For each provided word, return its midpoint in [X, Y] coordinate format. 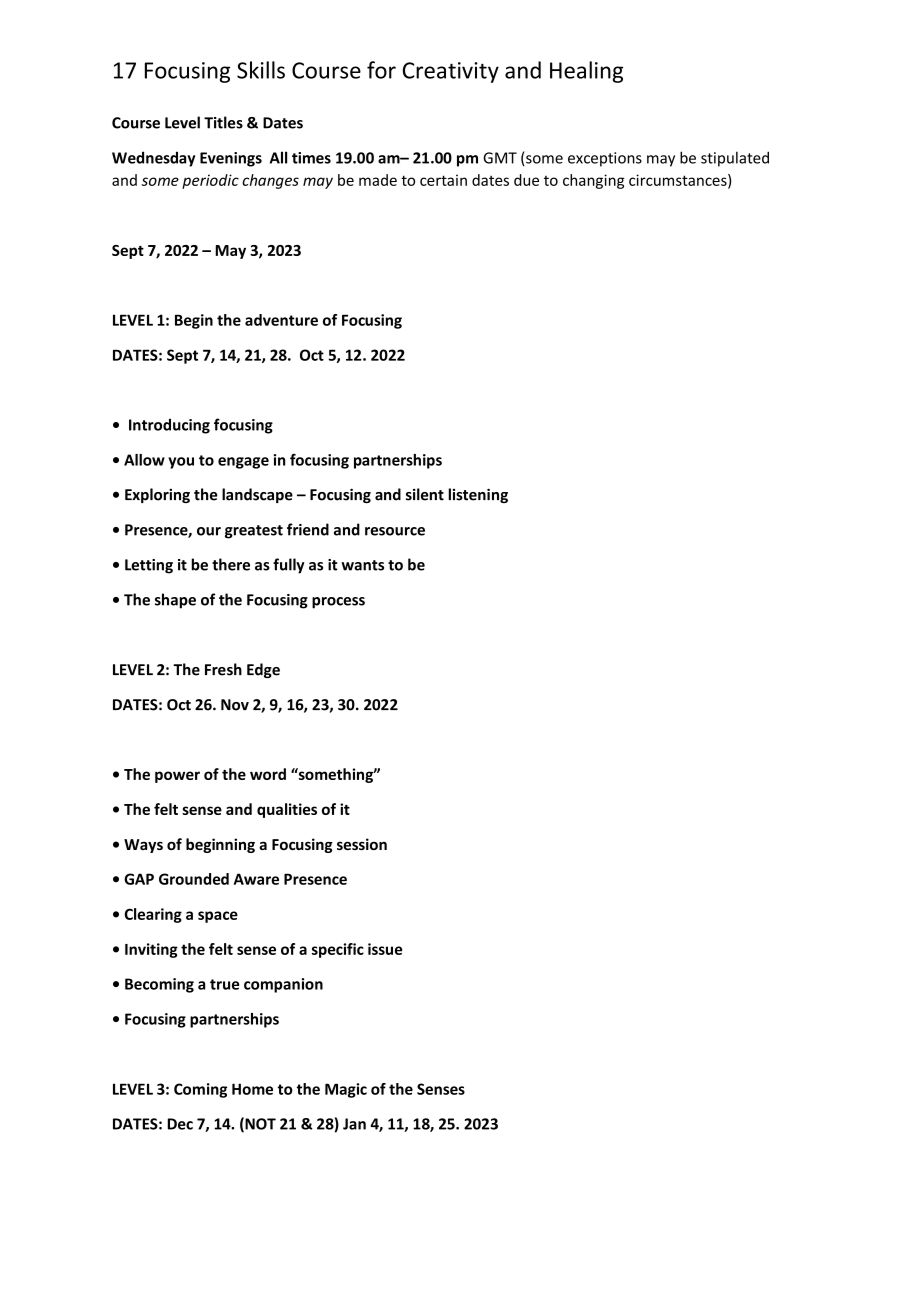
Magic [346, 1090]
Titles [223, 122]
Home [252, 1089]
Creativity [451, 72]
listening [478, 495]
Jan [354, 1124]
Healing [586, 72]
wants [362, 565]
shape [175, 601]
